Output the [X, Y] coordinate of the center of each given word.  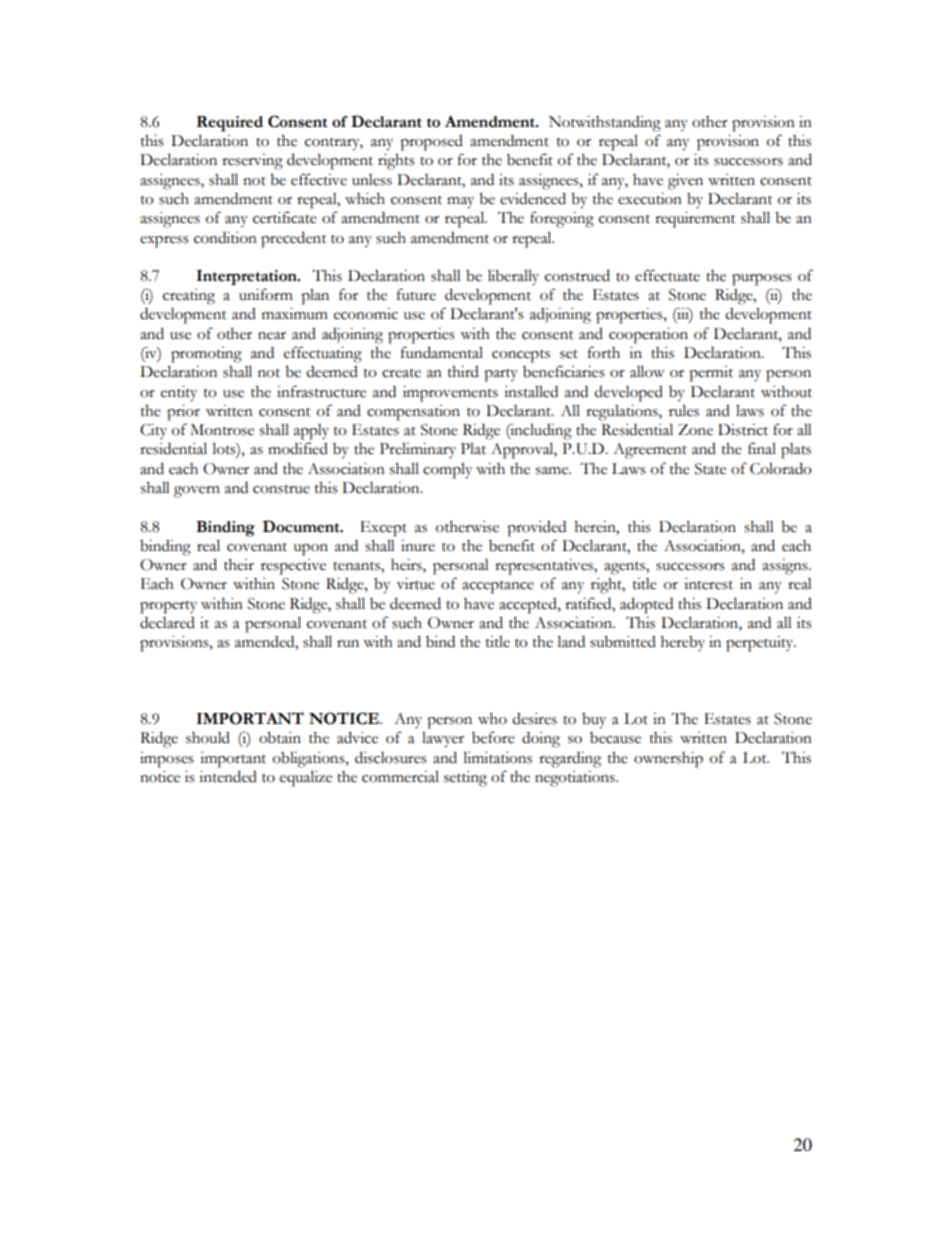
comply [447, 471]
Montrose [222, 430]
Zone [695, 430]
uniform [266, 294]
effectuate [667, 275]
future [416, 294]
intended [228, 776]
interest [708, 584]
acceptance [498, 587]
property [168, 607]
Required [230, 124]
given [685, 182]
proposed [431, 143]
